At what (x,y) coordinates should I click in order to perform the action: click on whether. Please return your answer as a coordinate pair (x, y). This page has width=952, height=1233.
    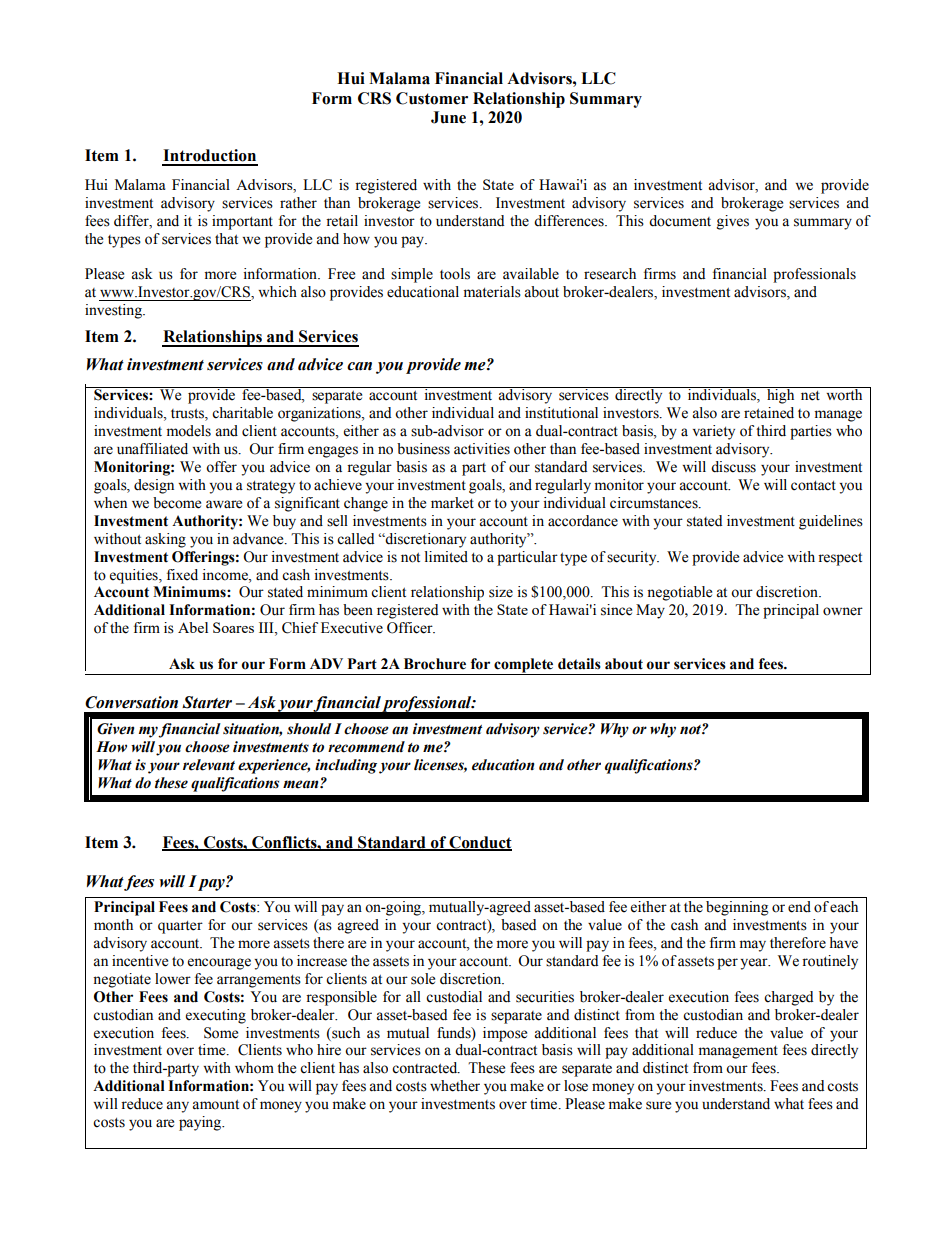
    Looking at the image, I should click on (455, 1086).
